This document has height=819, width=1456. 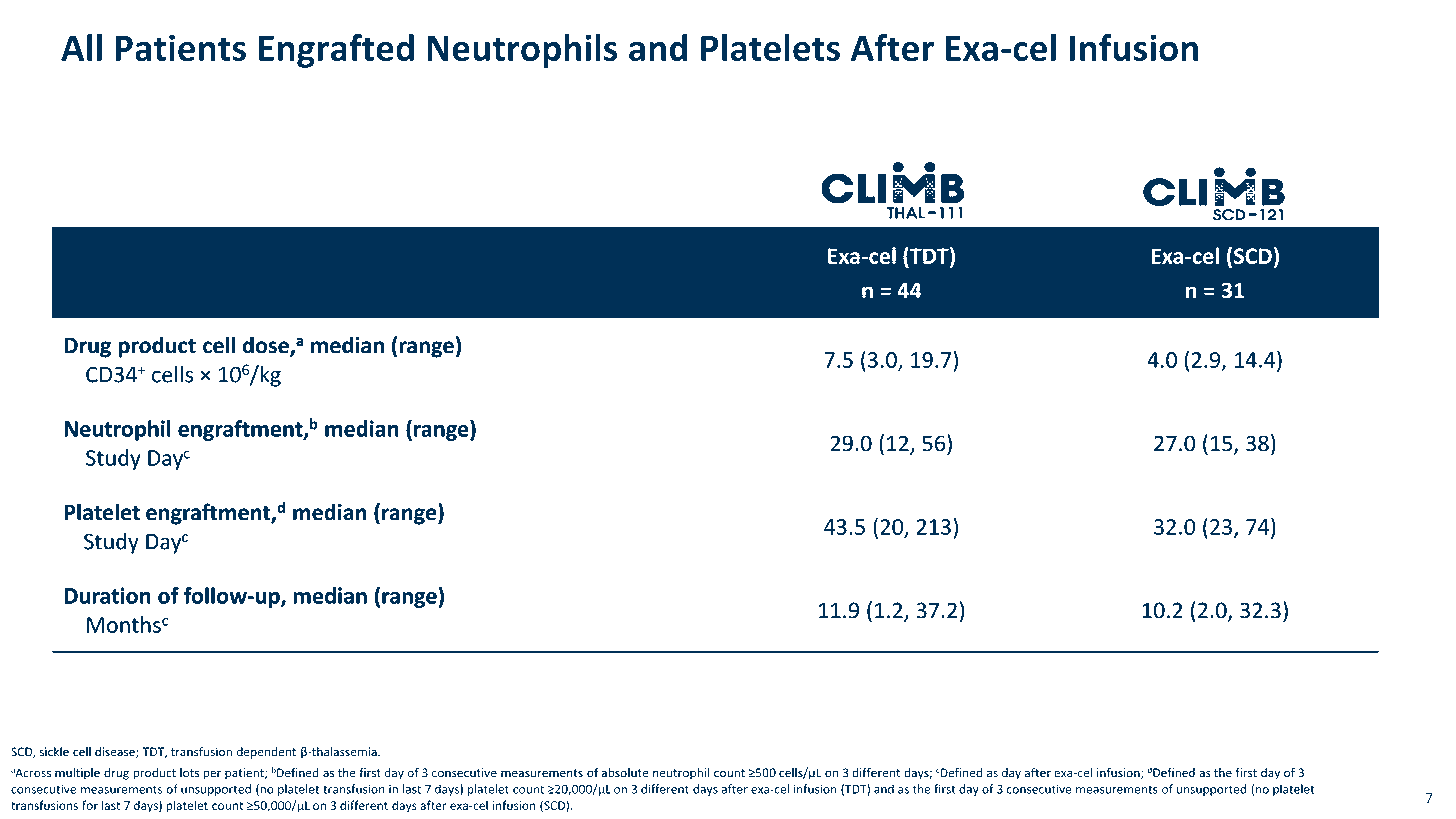 I want to click on dependent, so click(x=266, y=753).
